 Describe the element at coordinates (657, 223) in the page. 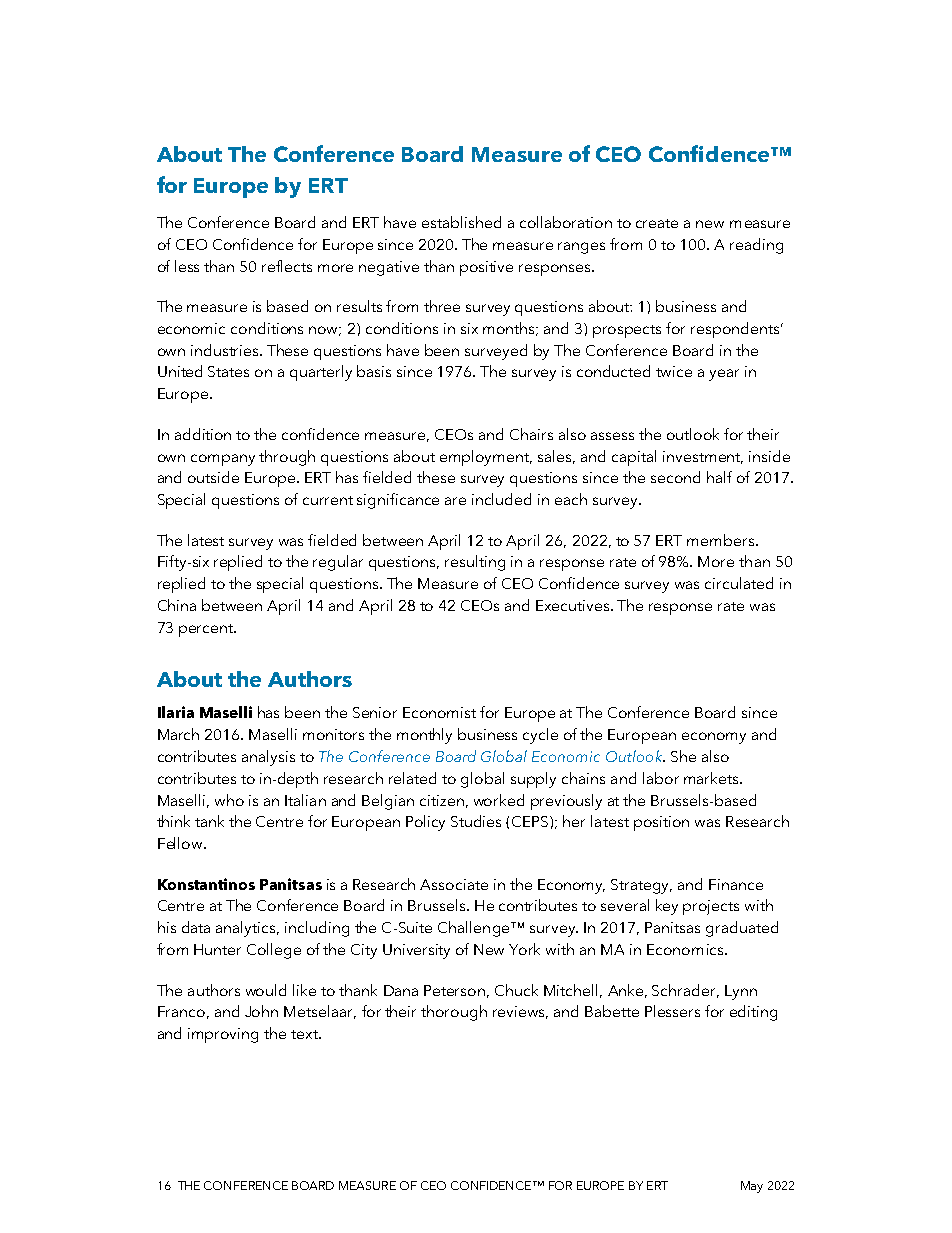

I see `create` at that location.
